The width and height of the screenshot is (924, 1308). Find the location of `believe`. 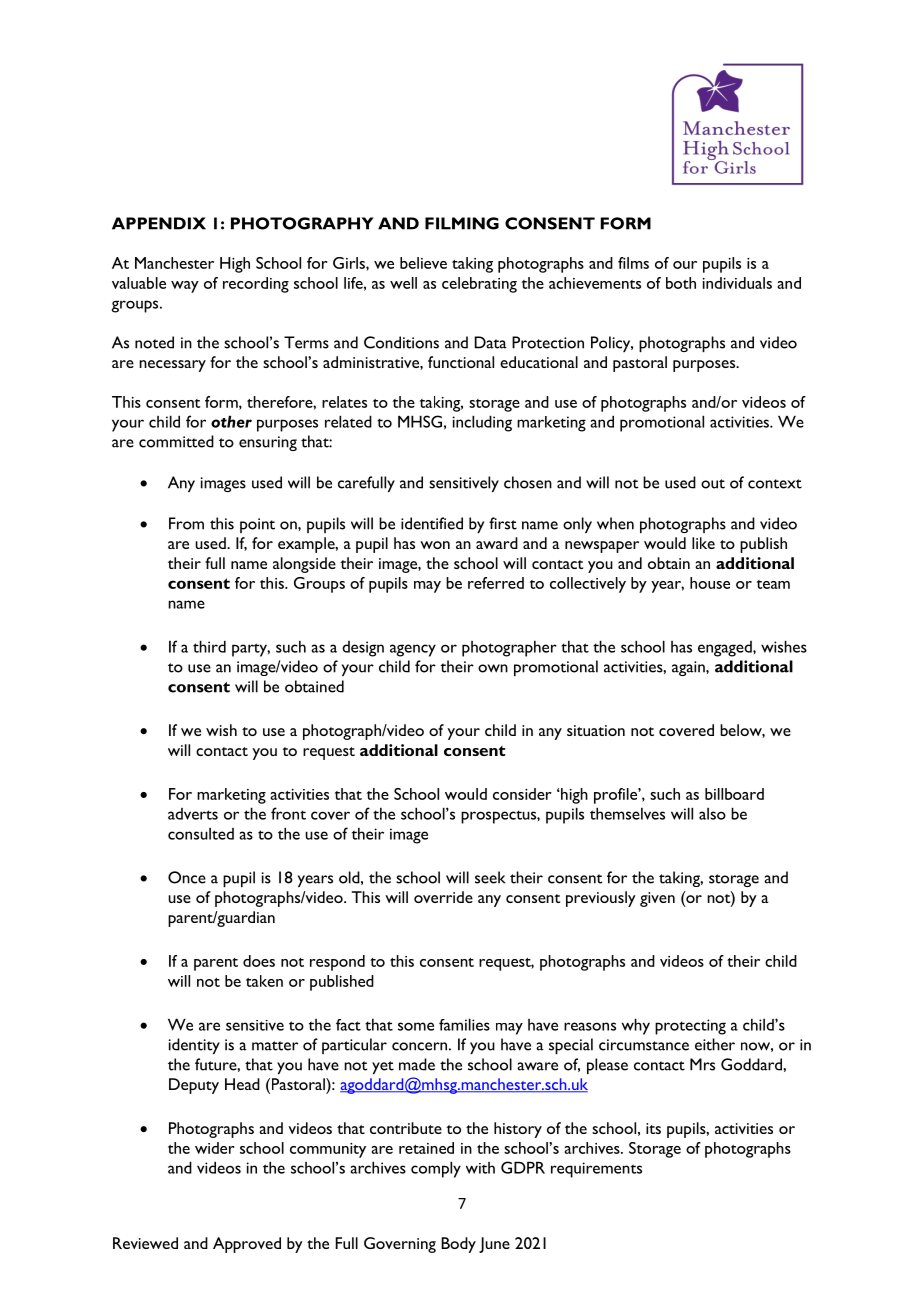

believe is located at coordinates (423, 263).
